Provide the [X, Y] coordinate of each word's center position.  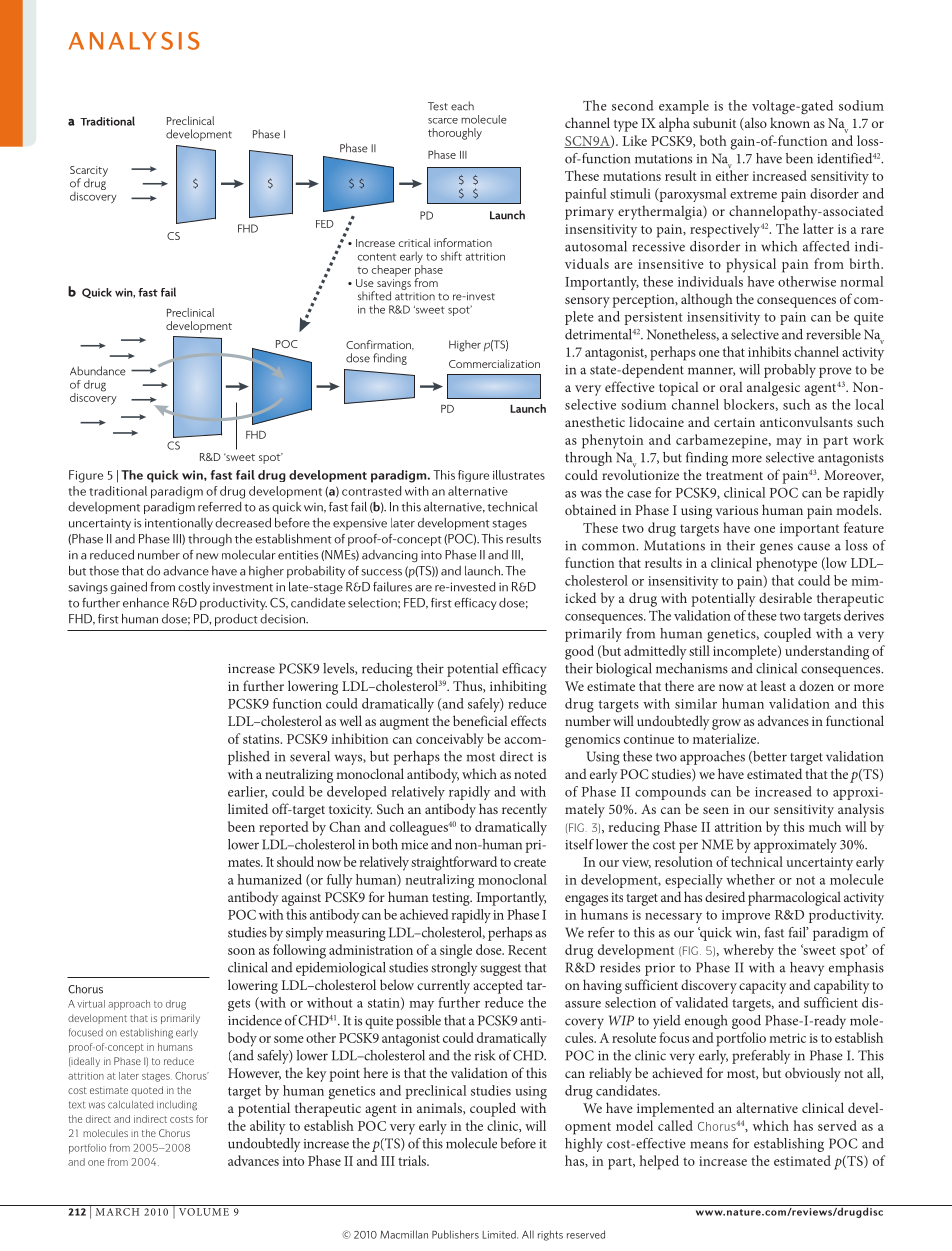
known [790, 122]
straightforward [454, 863]
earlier [247, 792]
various [737, 510]
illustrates [519, 475]
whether [750, 879]
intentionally [179, 524]
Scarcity [89, 172]
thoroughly [455, 134]
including [177, 1105]
